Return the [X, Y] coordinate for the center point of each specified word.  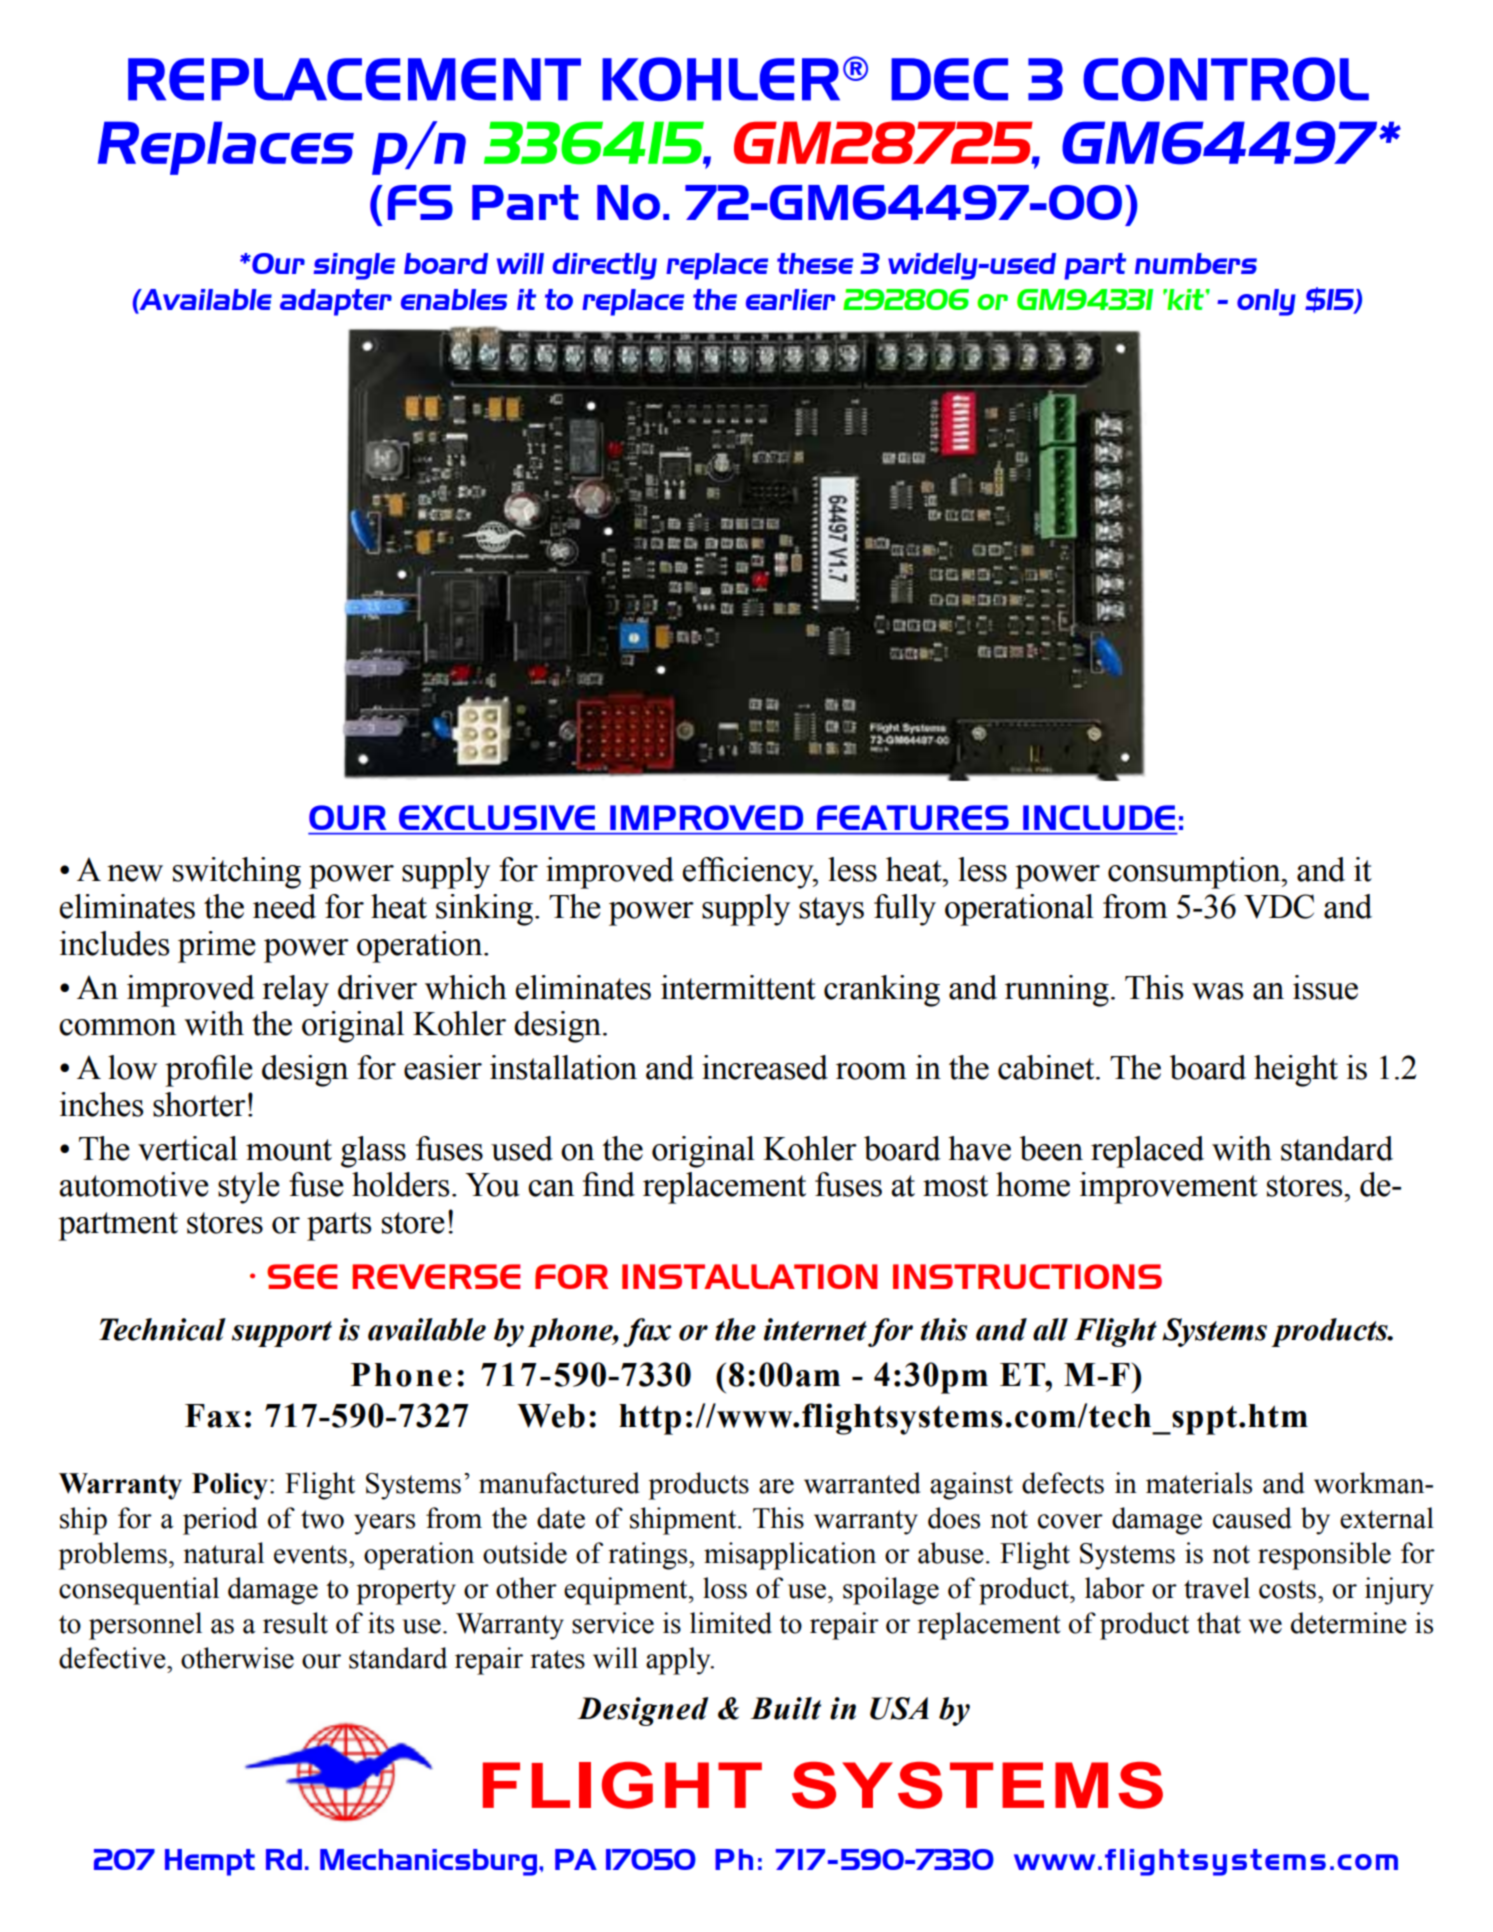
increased [765, 1067]
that [1219, 1623]
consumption [1195, 873]
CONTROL [1226, 79]
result [295, 1623]
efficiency [749, 873]
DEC [949, 79]
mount [289, 1150]
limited [731, 1623]
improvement [1169, 1188]
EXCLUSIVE [497, 817]
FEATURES [913, 817]
